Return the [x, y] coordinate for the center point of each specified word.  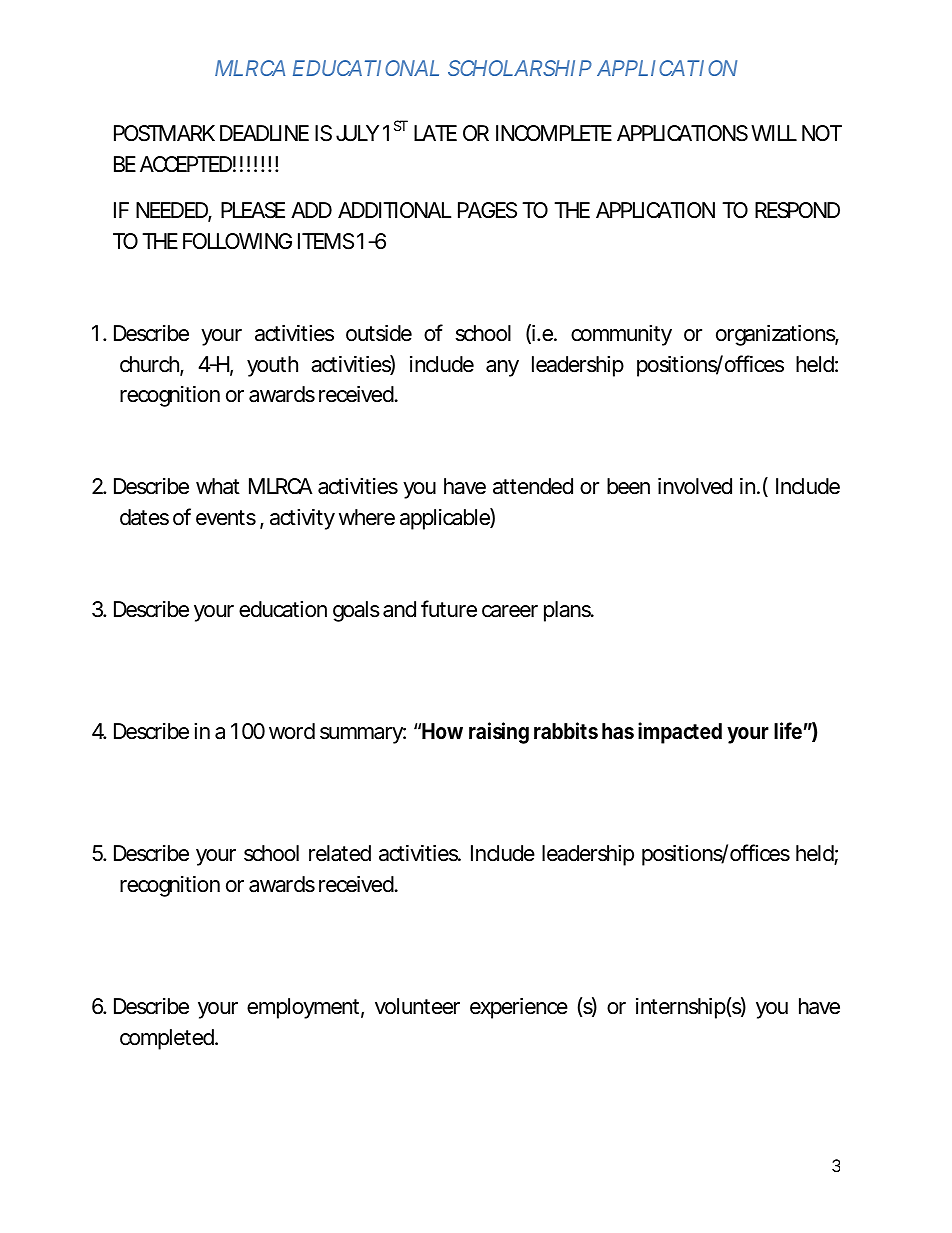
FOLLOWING [237, 241]
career [510, 611]
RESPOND [797, 210]
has [618, 731]
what [218, 486]
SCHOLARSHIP [520, 68]
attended [533, 486]
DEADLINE [264, 133]
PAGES [487, 210]
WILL [774, 133]
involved [695, 486]
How [442, 731]
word [292, 731]
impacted [680, 733]
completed [168, 1039]
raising [499, 733]
